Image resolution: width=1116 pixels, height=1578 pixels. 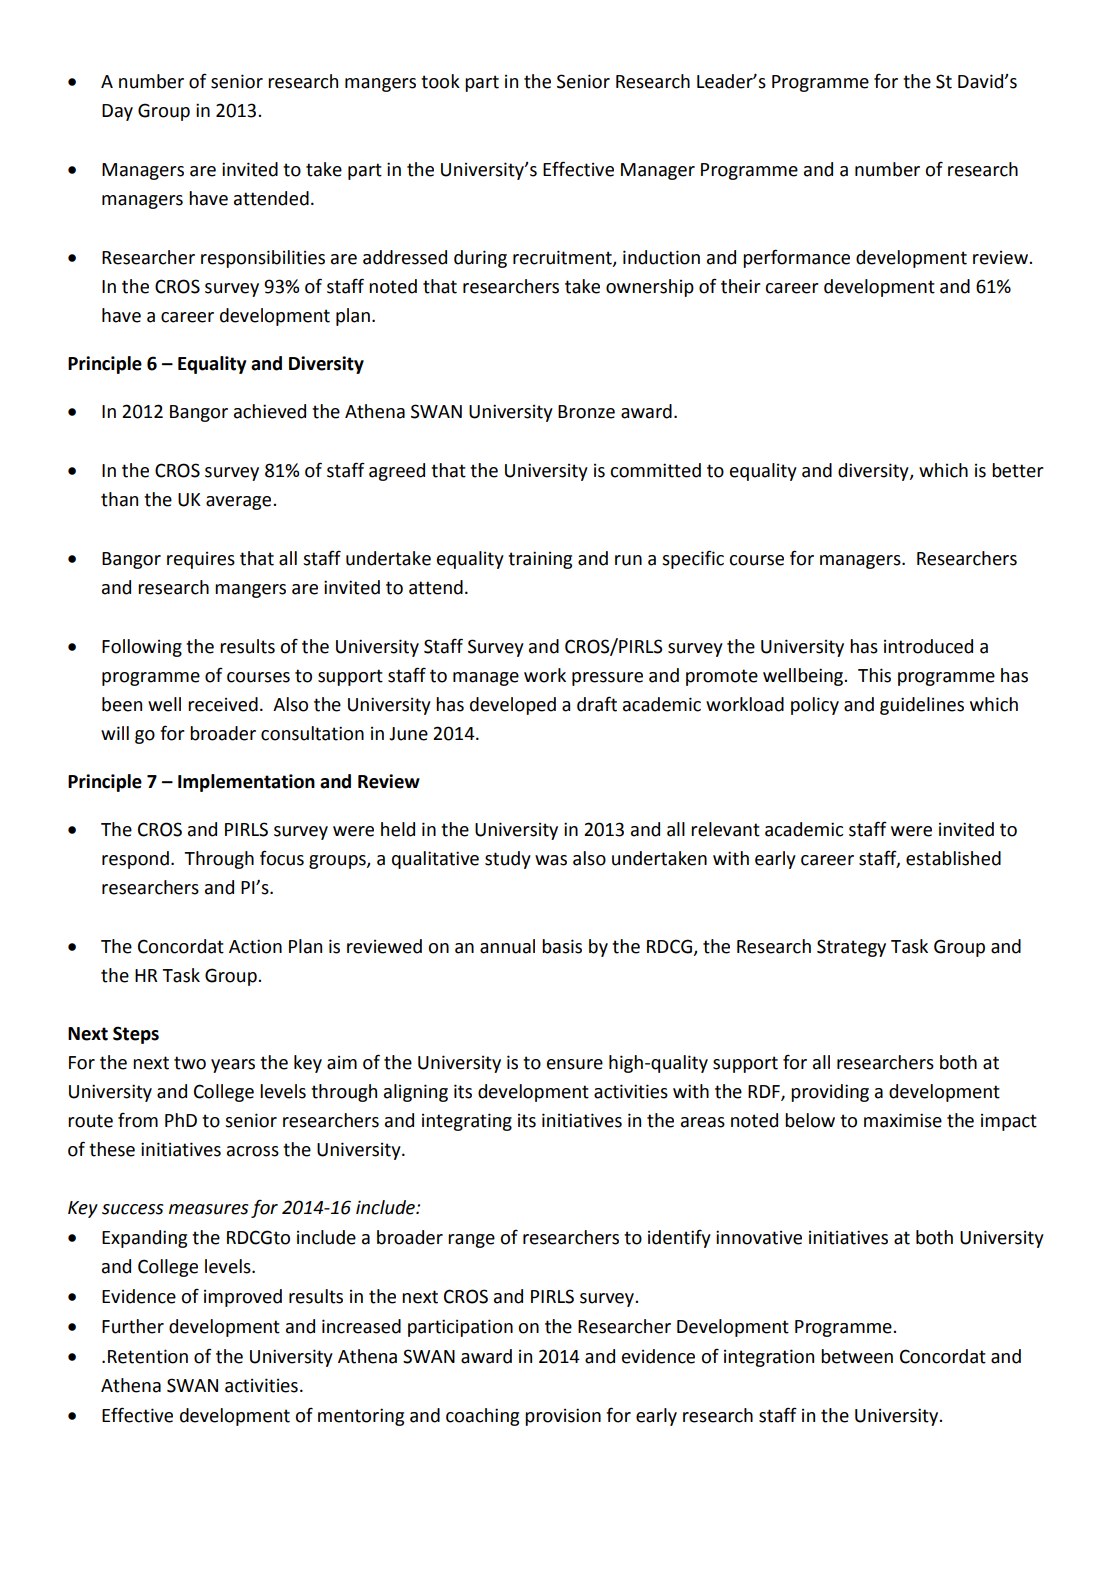 What do you see at coordinates (1018, 470) in the screenshot?
I see `better` at bounding box center [1018, 470].
